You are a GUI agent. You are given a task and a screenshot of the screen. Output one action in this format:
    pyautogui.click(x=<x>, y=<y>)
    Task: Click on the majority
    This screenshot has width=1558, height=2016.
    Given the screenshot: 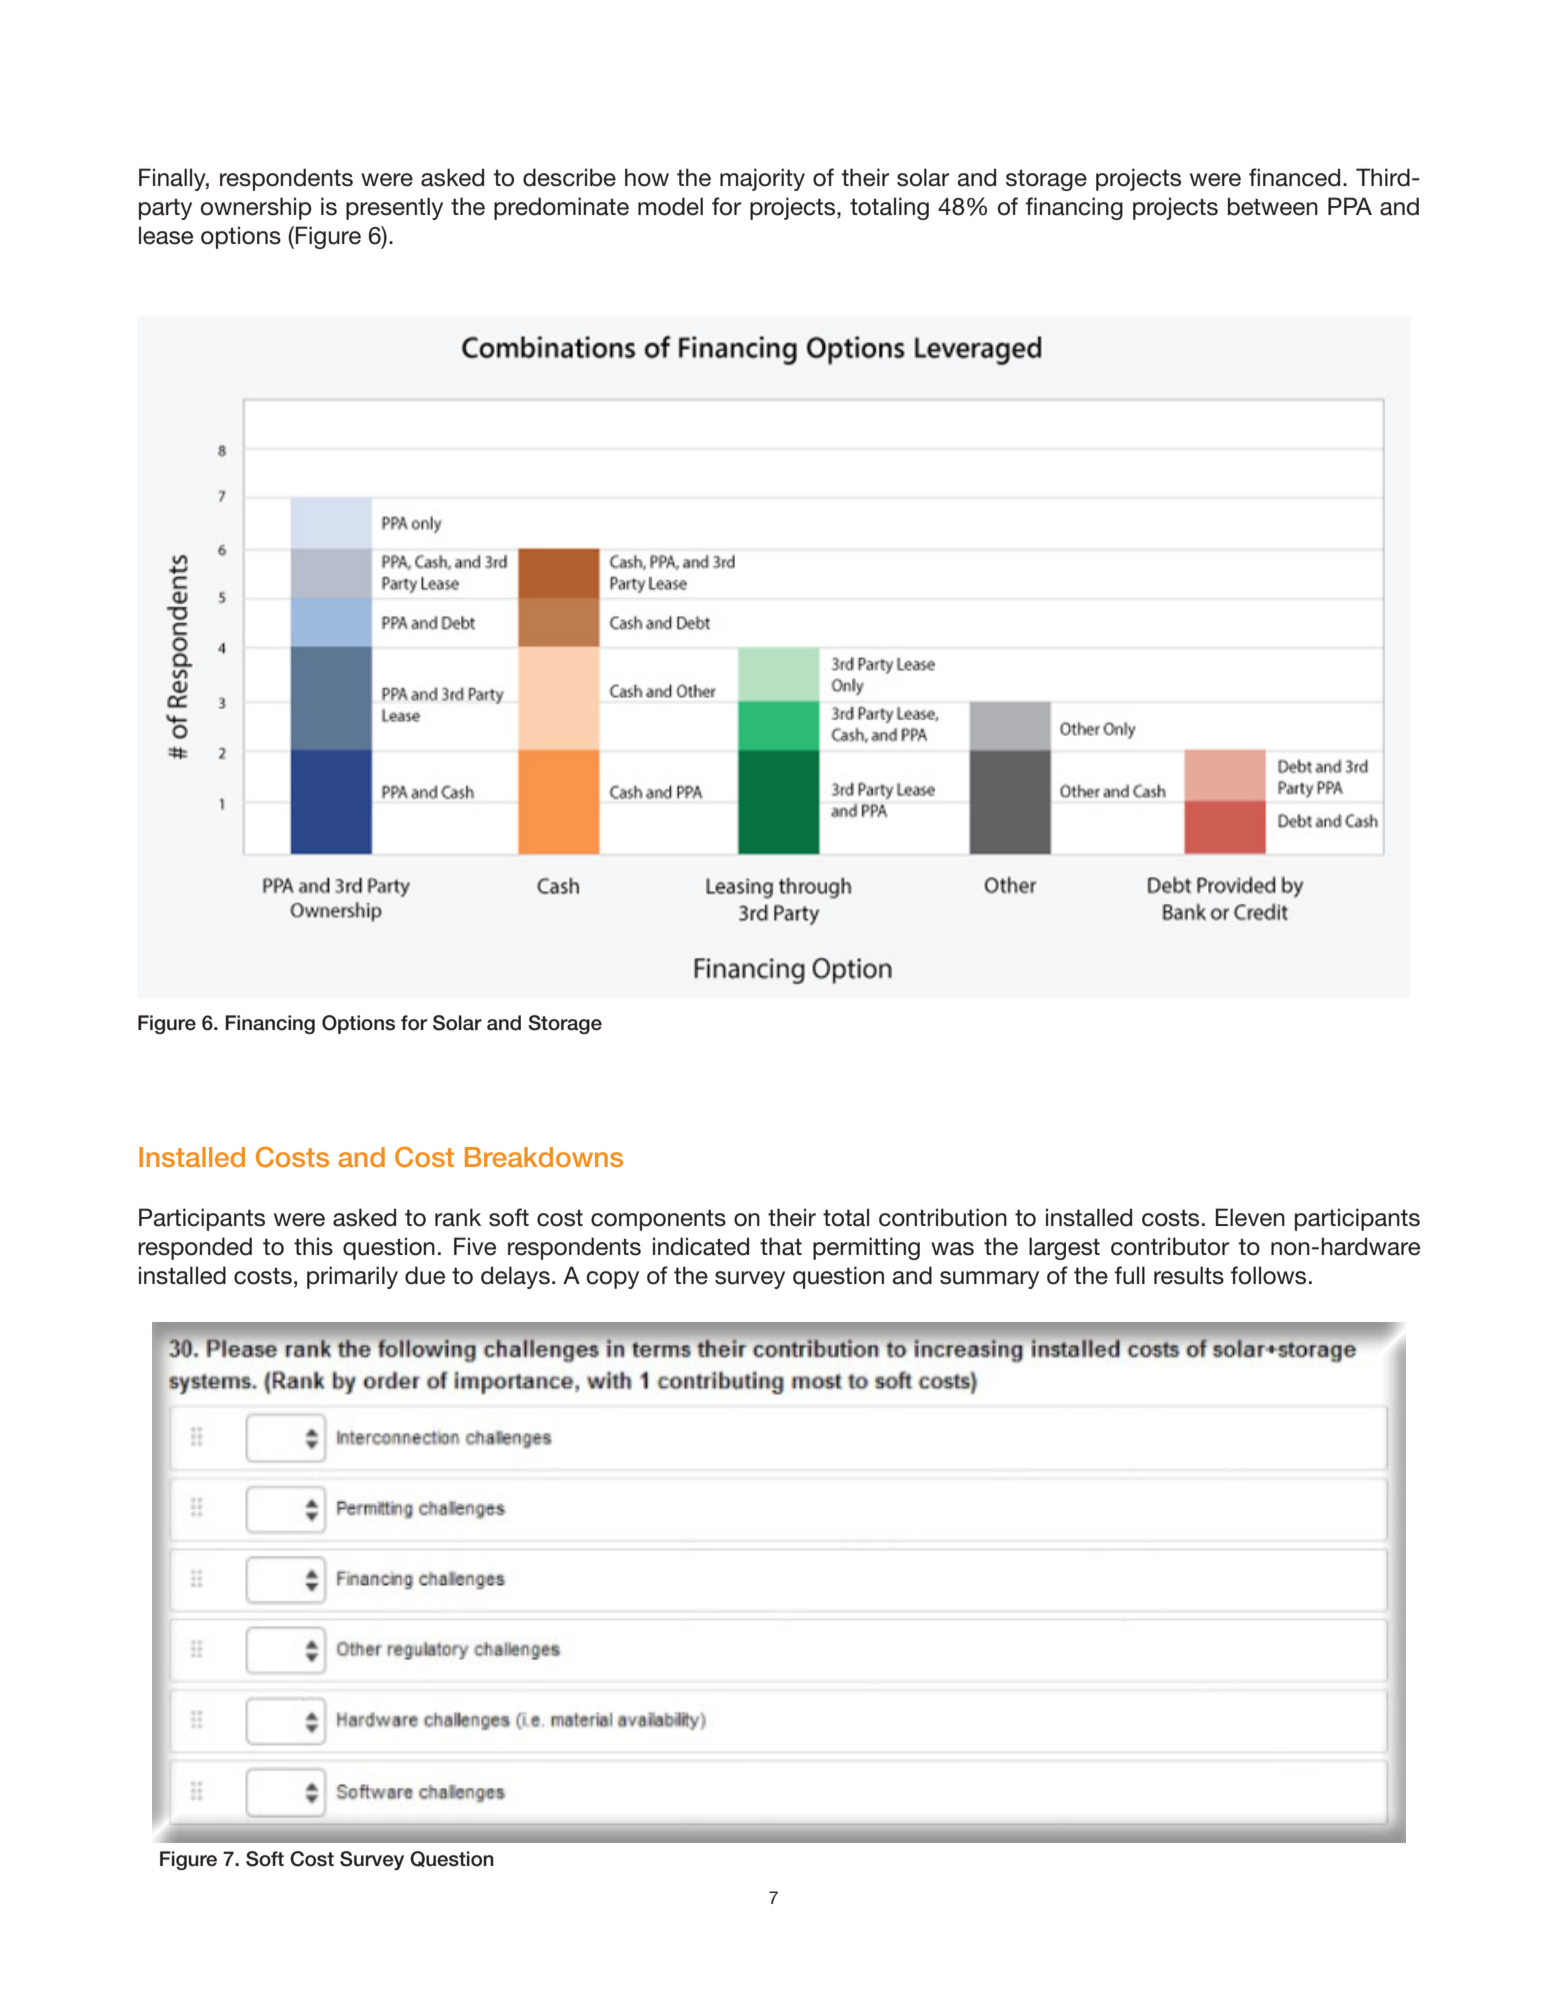 What is the action you would take?
    pyautogui.click(x=762, y=179)
